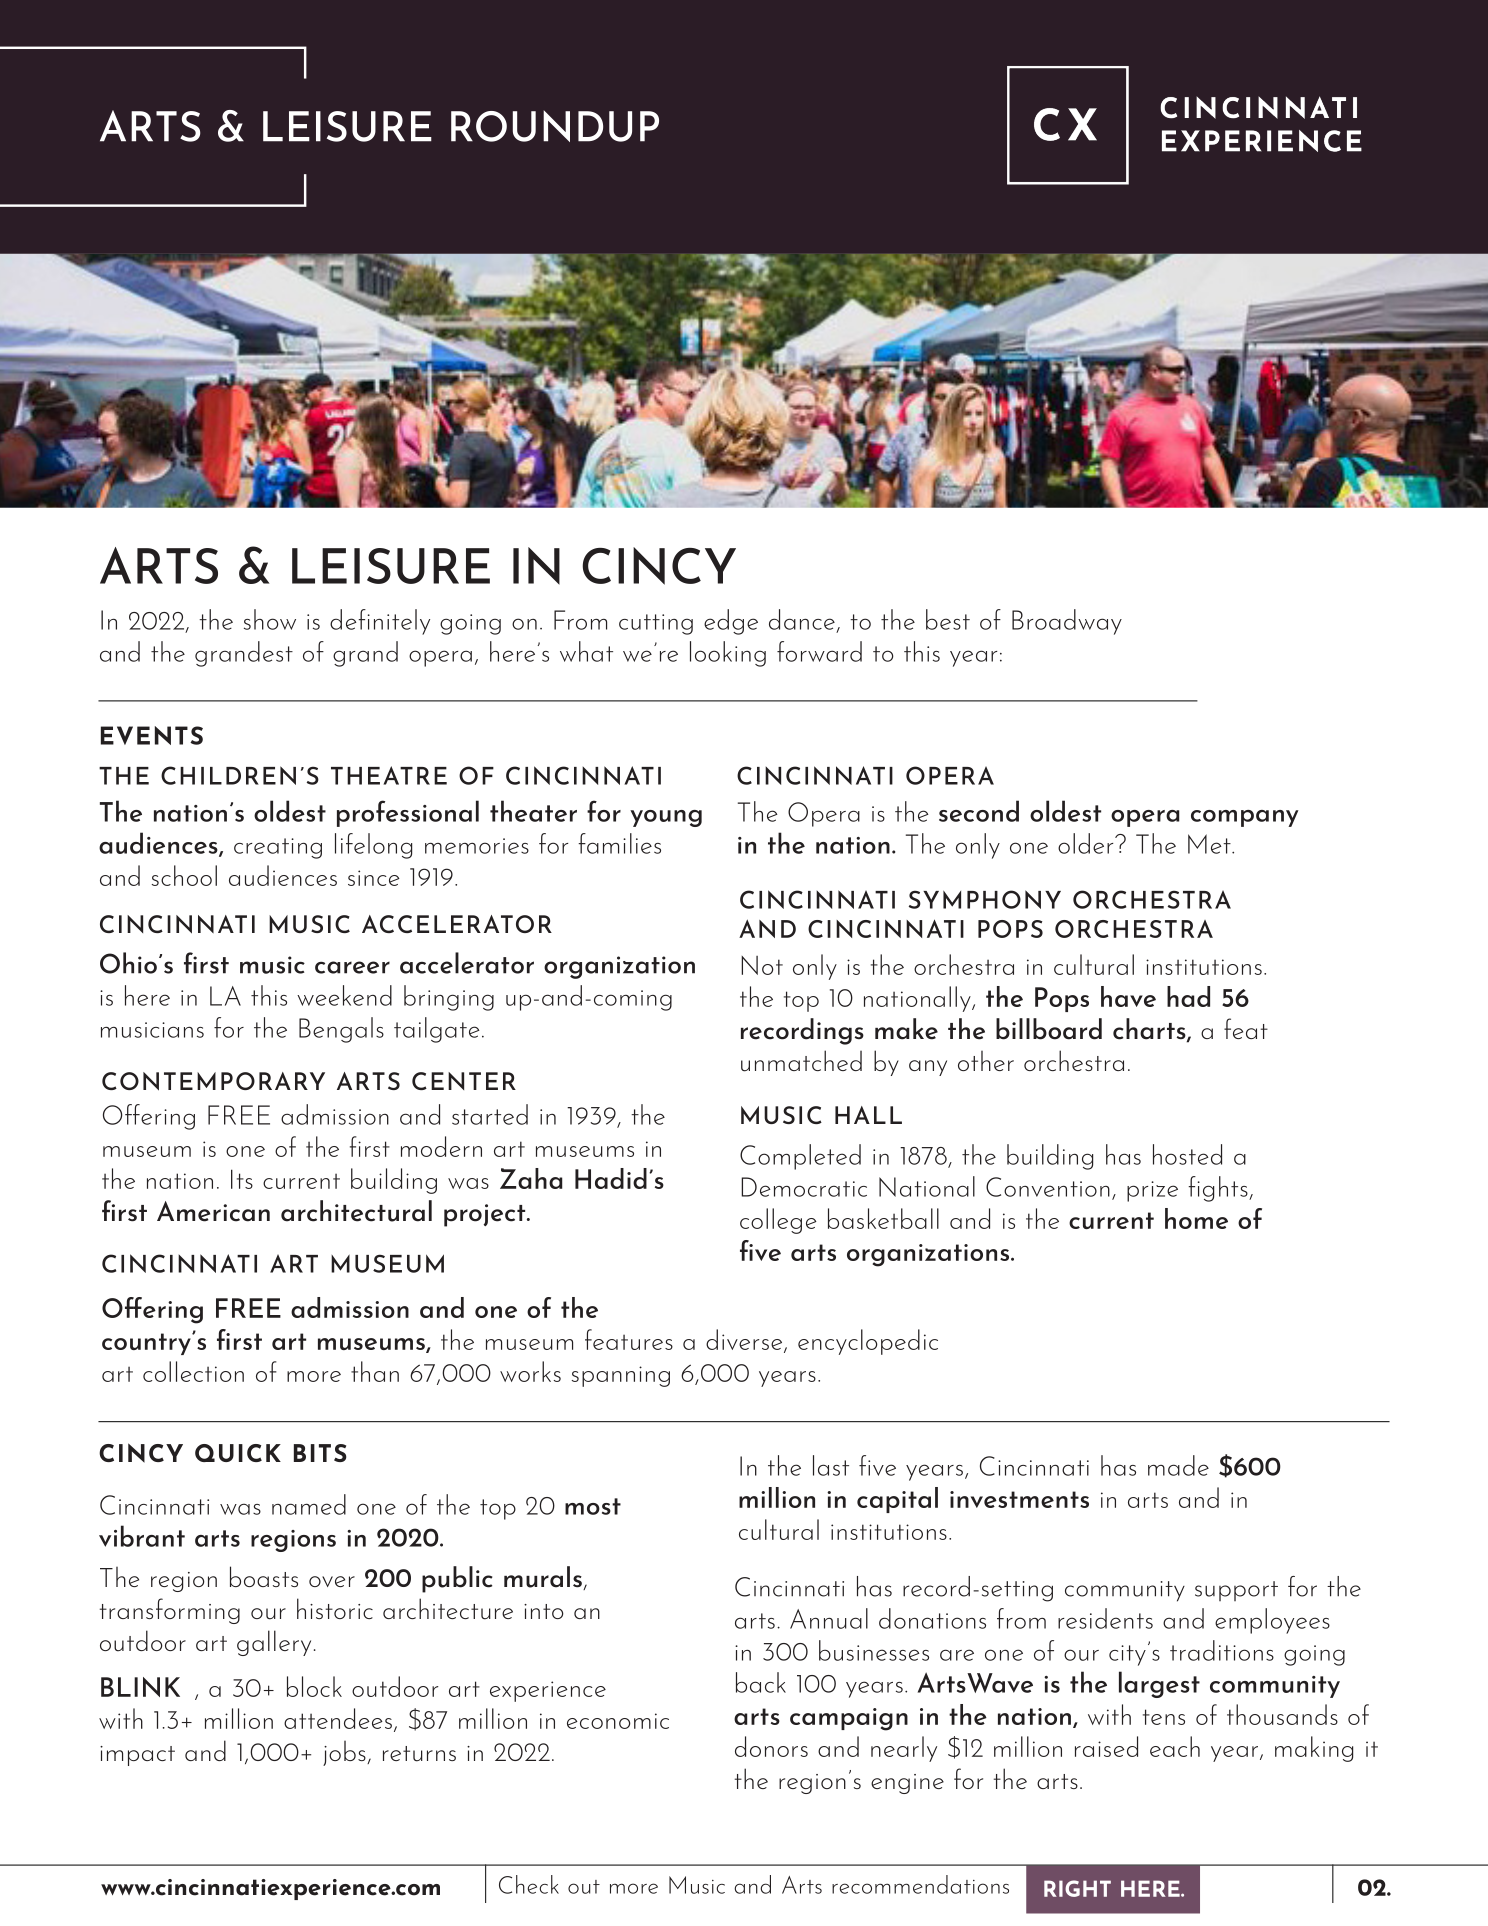  I want to click on weekend, so click(344, 995).
